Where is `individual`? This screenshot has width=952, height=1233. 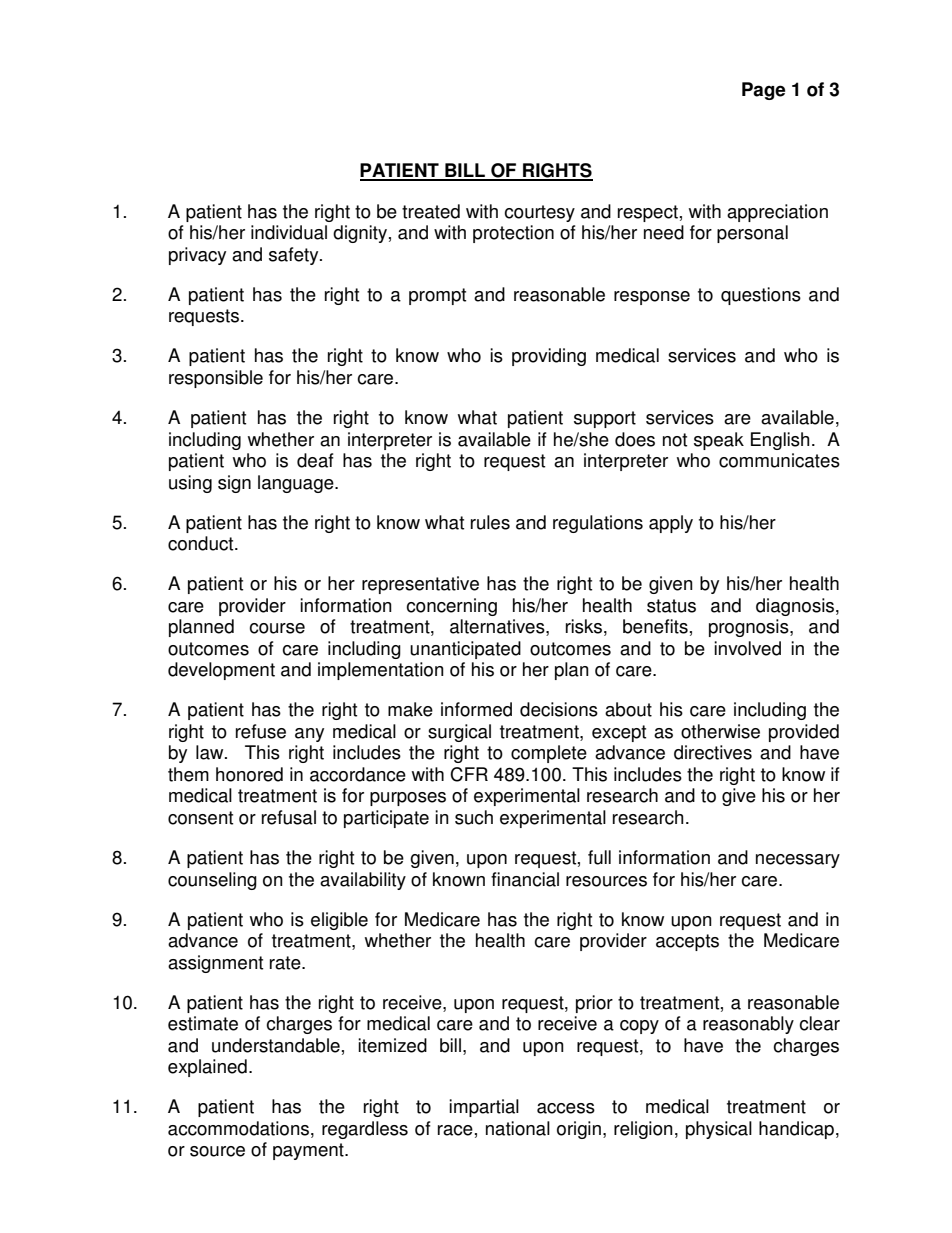 individual is located at coordinates (289, 232).
